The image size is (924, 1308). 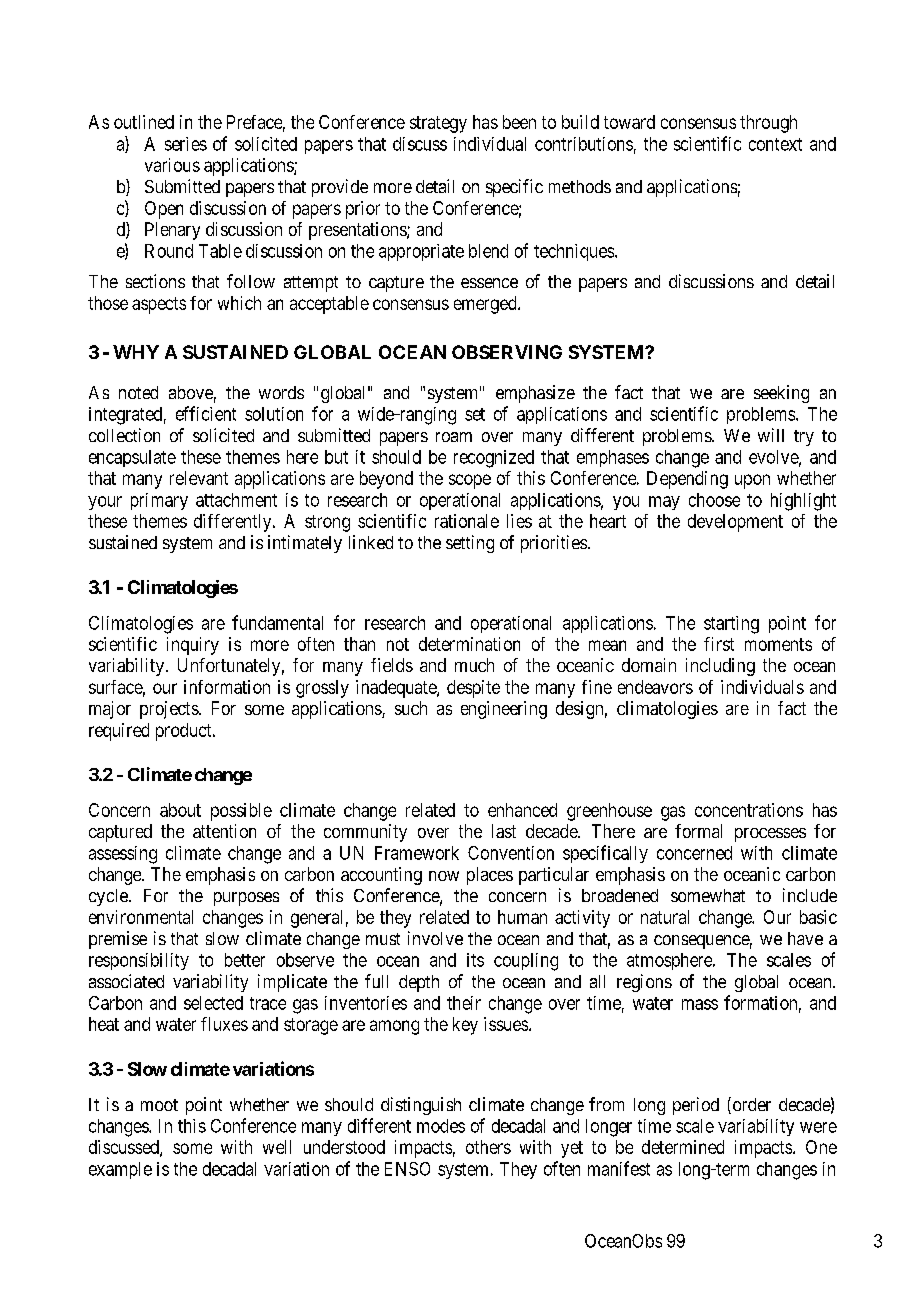 What do you see at coordinates (186, 144) in the screenshot?
I see `series` at bounding box center [186, 144].
